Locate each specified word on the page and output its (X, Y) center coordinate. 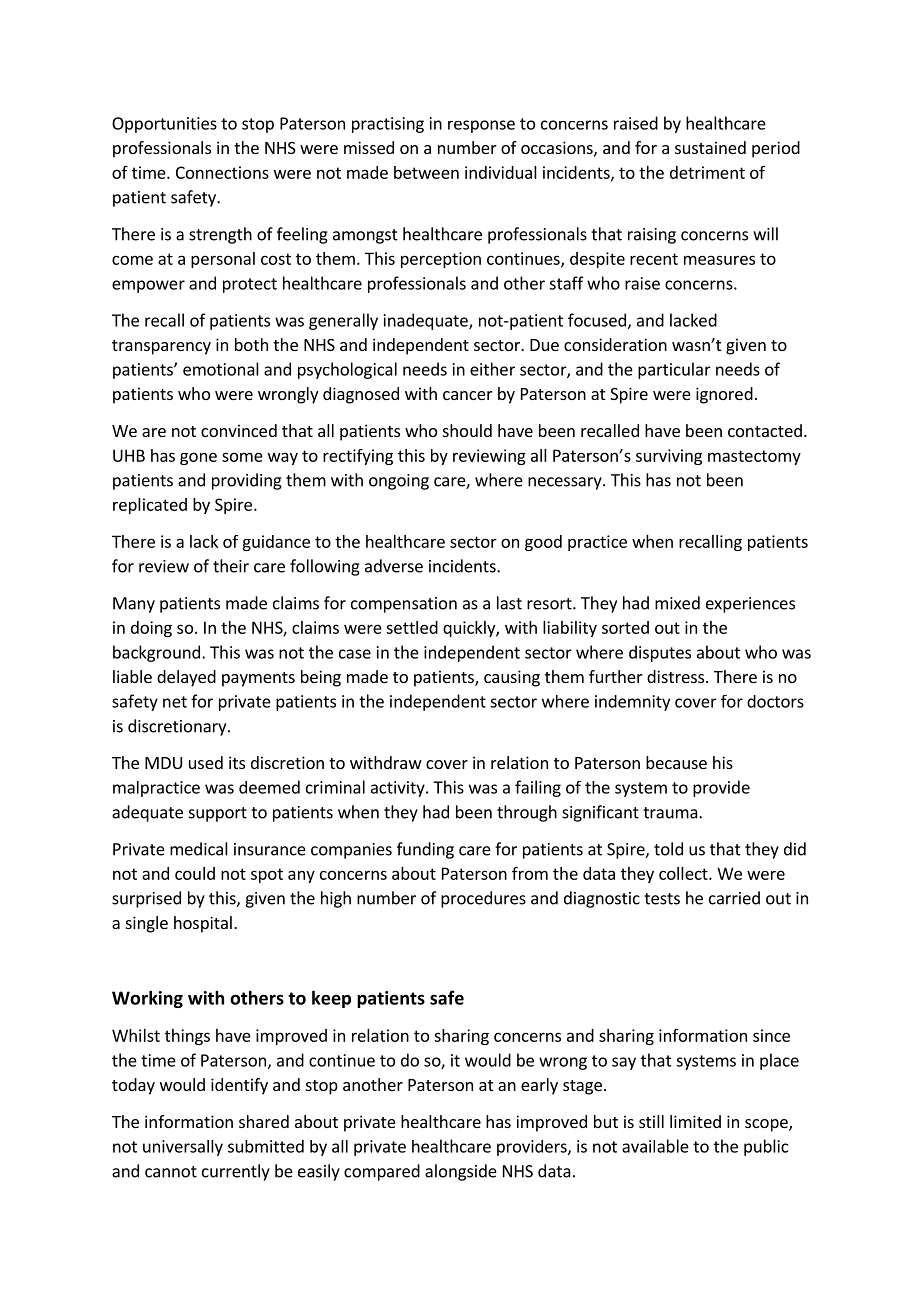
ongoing (399, 482)
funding (425, 850)
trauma (670, 813)
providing (247, 481)
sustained (710, 147)
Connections (222, 172)
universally (183, 1148)
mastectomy (754, 457)
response (481, 126)
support (218, 814)
